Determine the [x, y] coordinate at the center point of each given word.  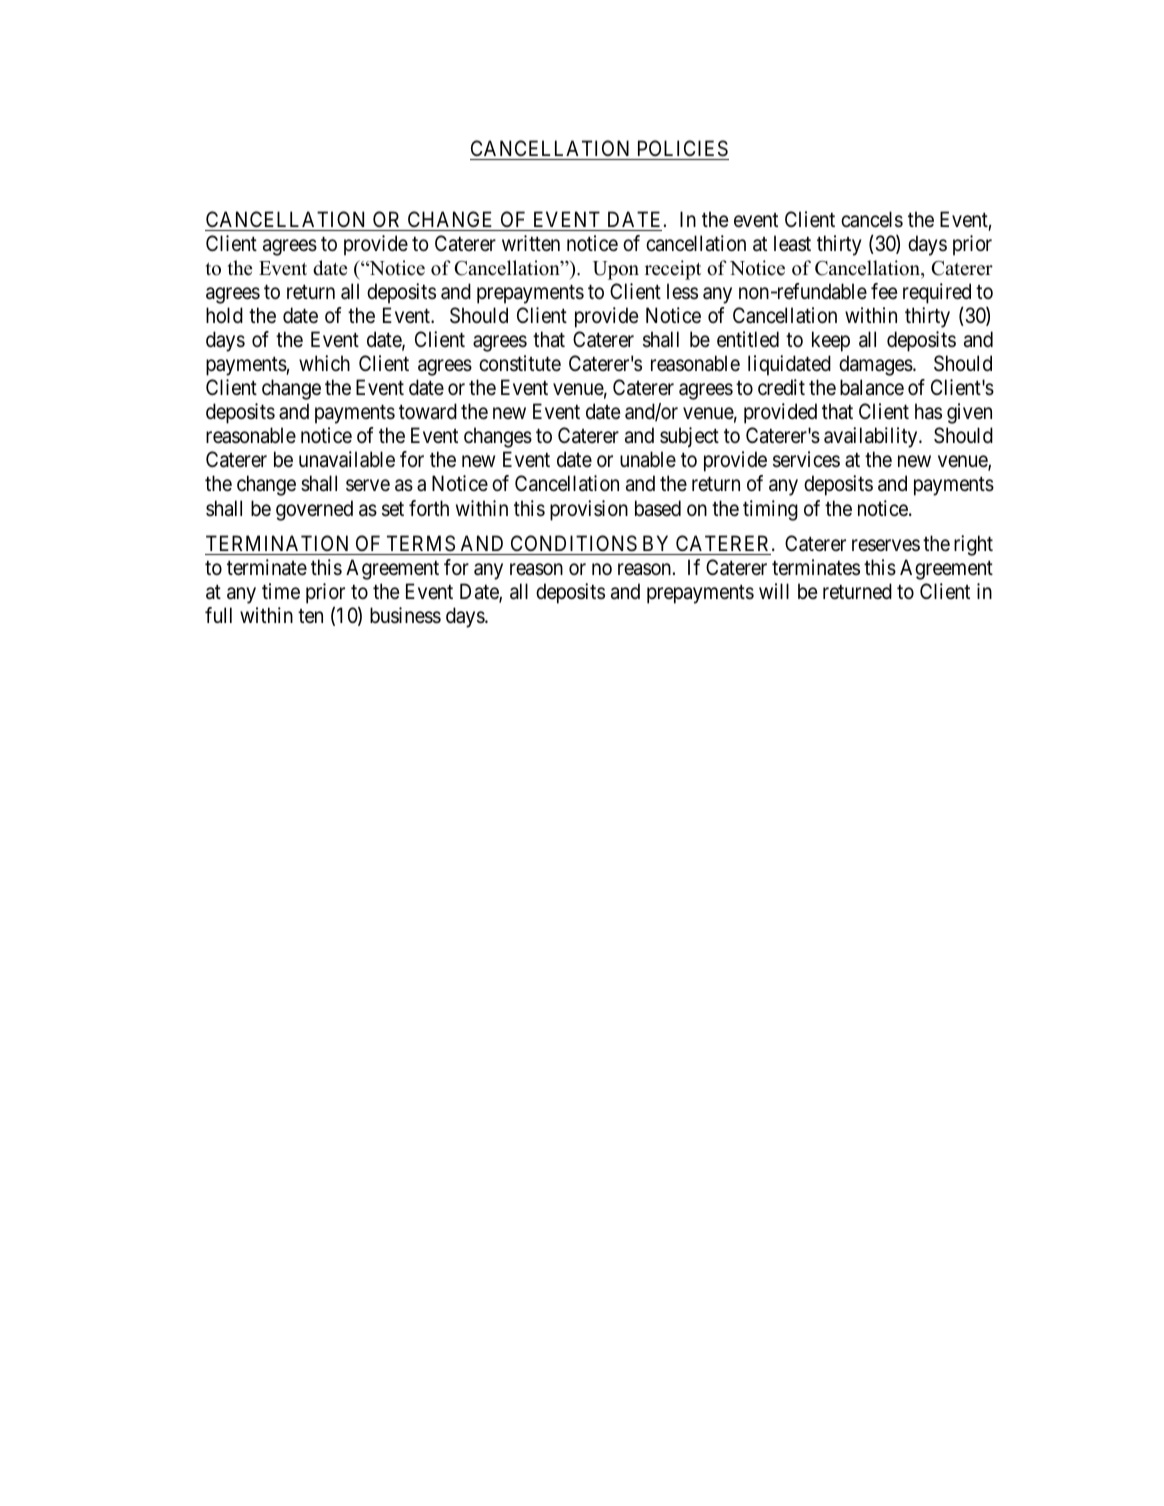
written [531, 243]
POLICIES [683, 148]
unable [648, 459]
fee [884, 291]
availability [872, 437]
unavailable [347, 459]
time [281, 591]
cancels [872, 219]
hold [224, 315]
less [682, 291]
